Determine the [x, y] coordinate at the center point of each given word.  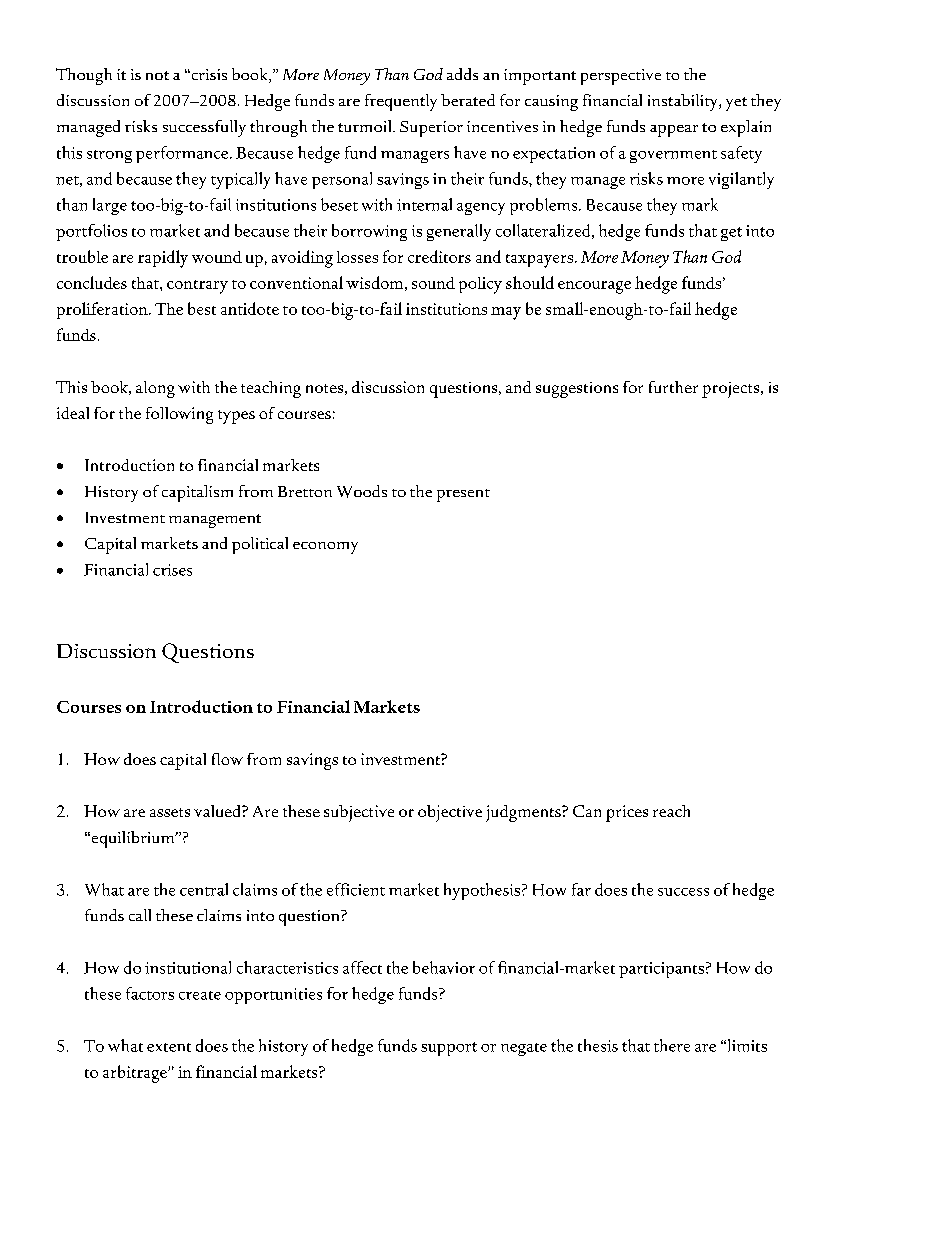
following [179, 415]
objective [450, 813]
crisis [208, 74]
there [672, 1045]
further [673, 387]
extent [169, 1047]
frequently [401, 102]
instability [684, 102]
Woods [362, 491]
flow [227, 759]
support [449, 1049]
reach [671, 811]
